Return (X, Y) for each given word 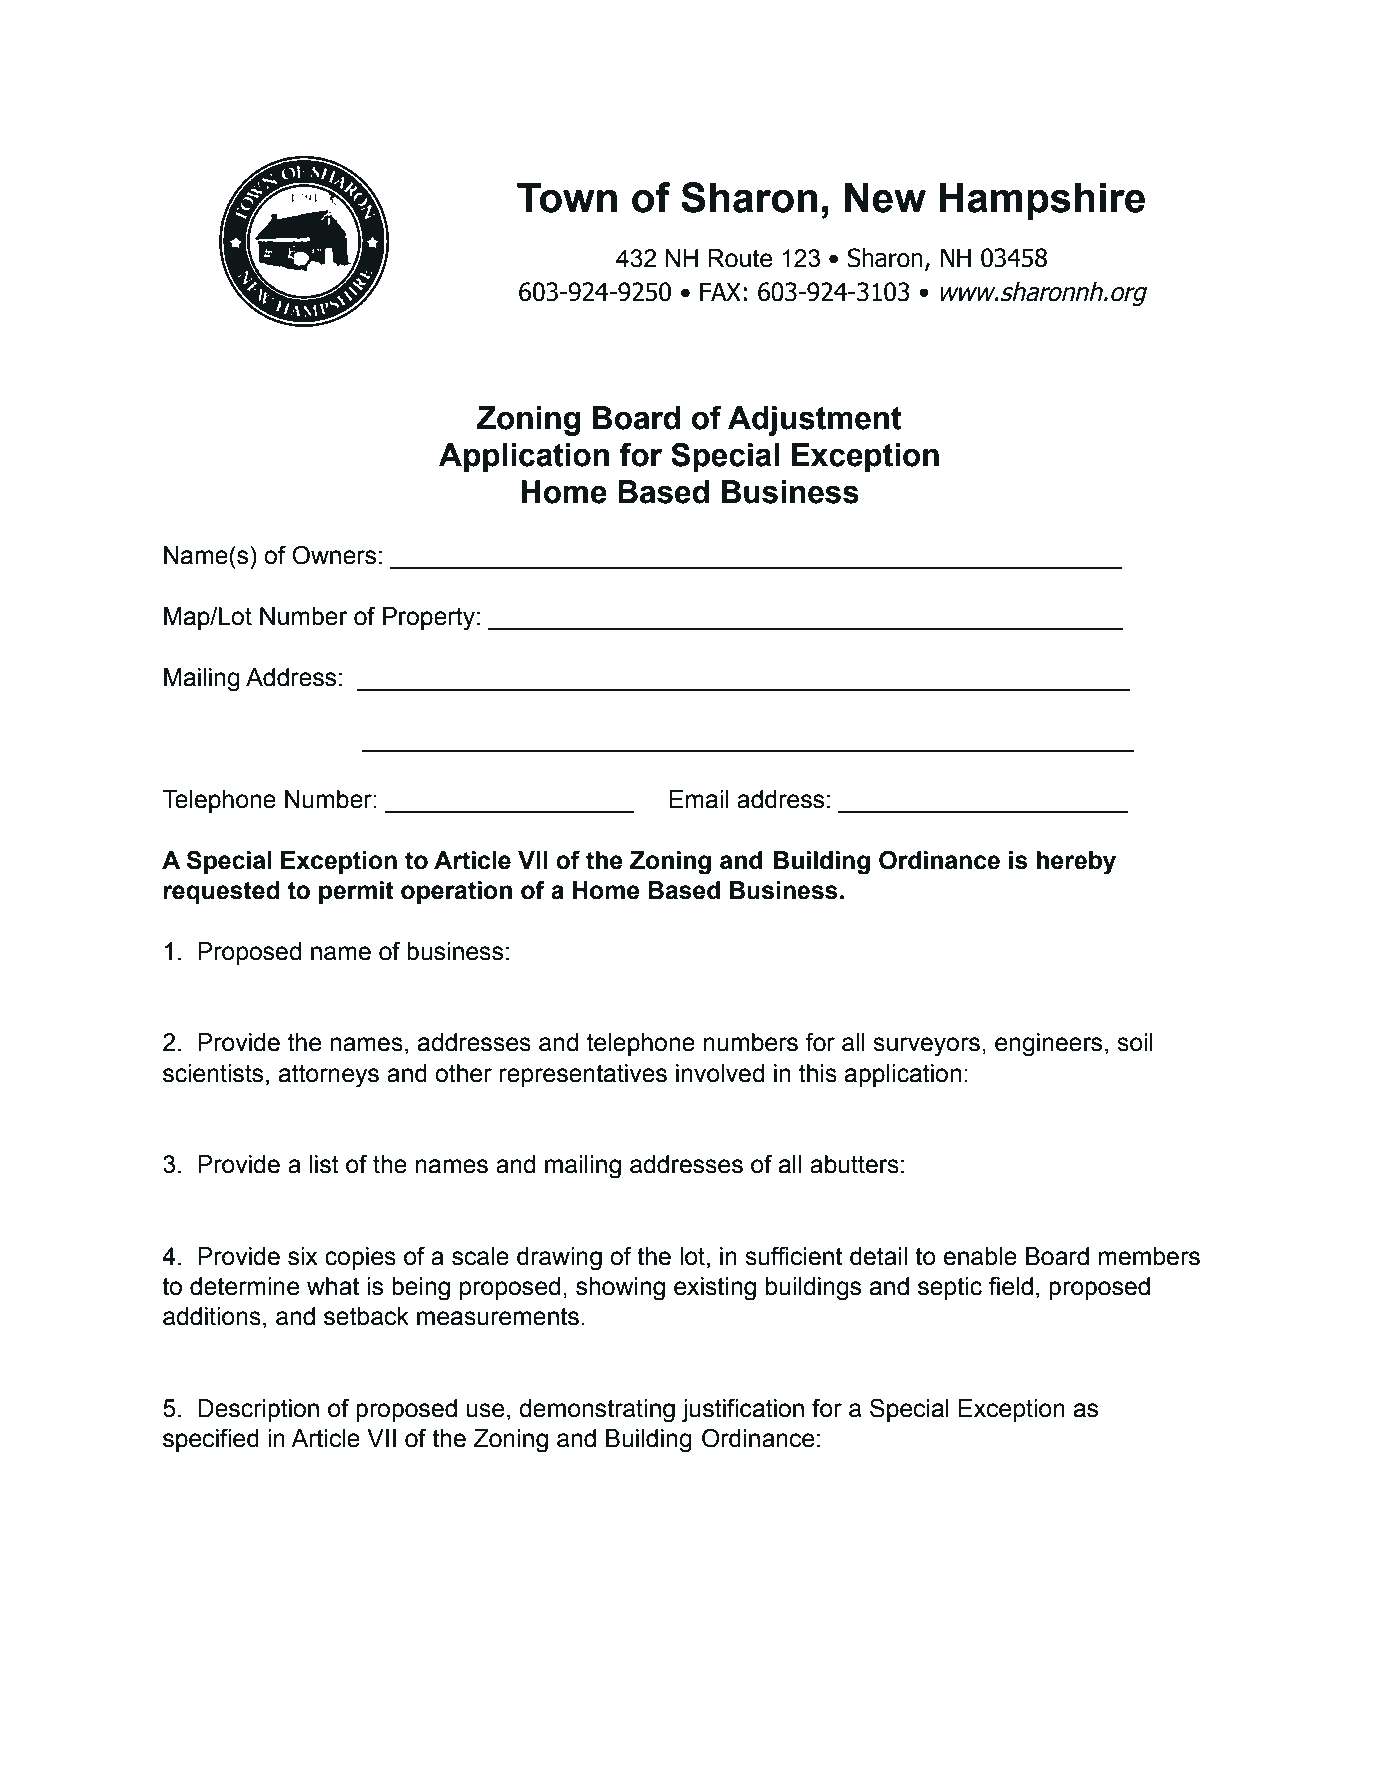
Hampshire (1042, 201)
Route (740, 258)
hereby (1076, 863)
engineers (1048, 1045)
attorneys (328, 1076)
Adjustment (814, 421)
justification (743, 1410)
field (1011, 1286)
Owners (334, 555)
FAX (720, 291)
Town (567, 197)
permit (356, 892)
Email (699, 799)
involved (720, 1073)
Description (258, 1410)
